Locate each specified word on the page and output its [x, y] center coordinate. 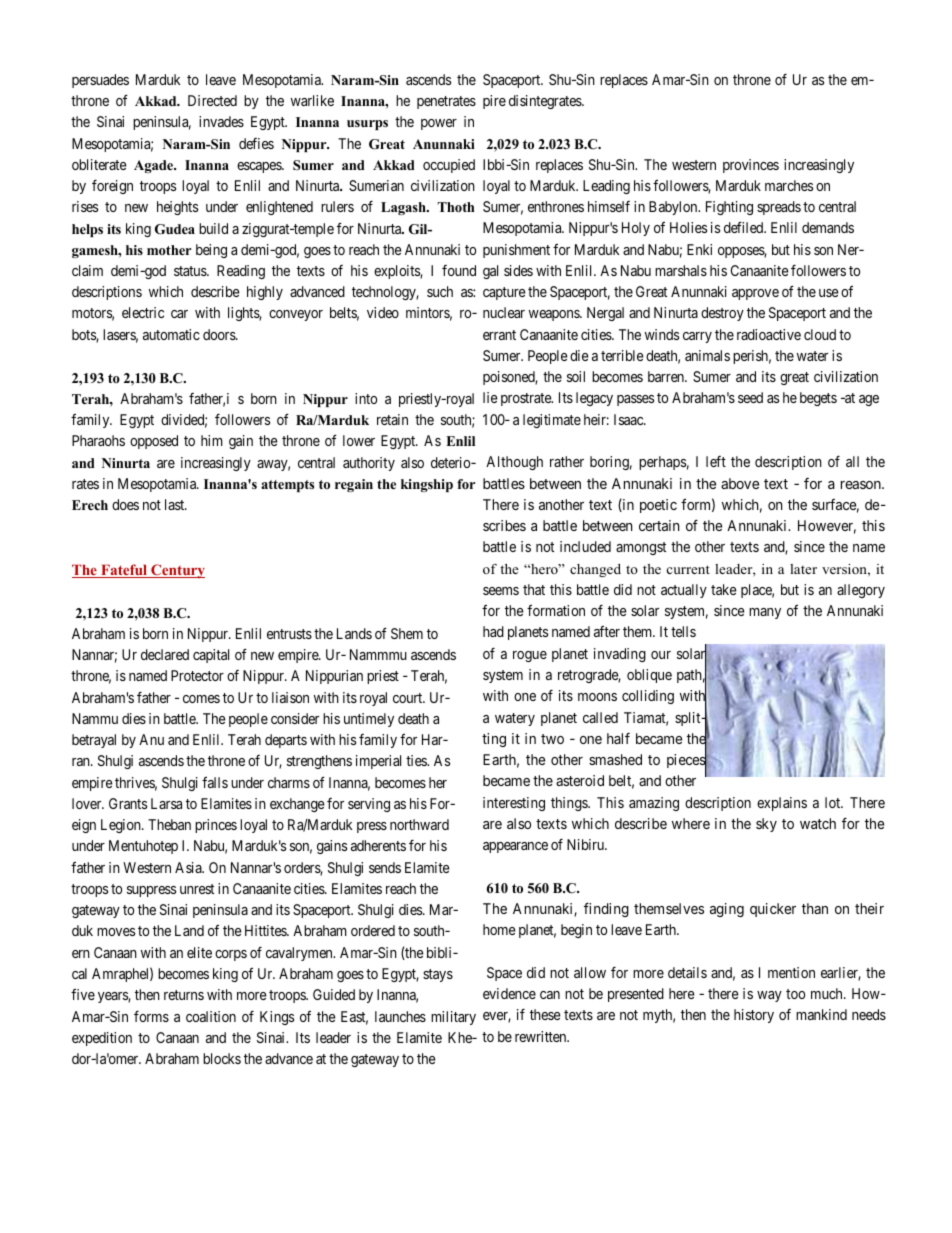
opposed [154, 442]
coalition [211, 1016]
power [439, 124]
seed [750, 397]
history [754, 1016]
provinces [751, 166]
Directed [212, 100]
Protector [197, 675]
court [409, 698]
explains [782, 804]
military [453, 1018]
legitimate [552, 421]
